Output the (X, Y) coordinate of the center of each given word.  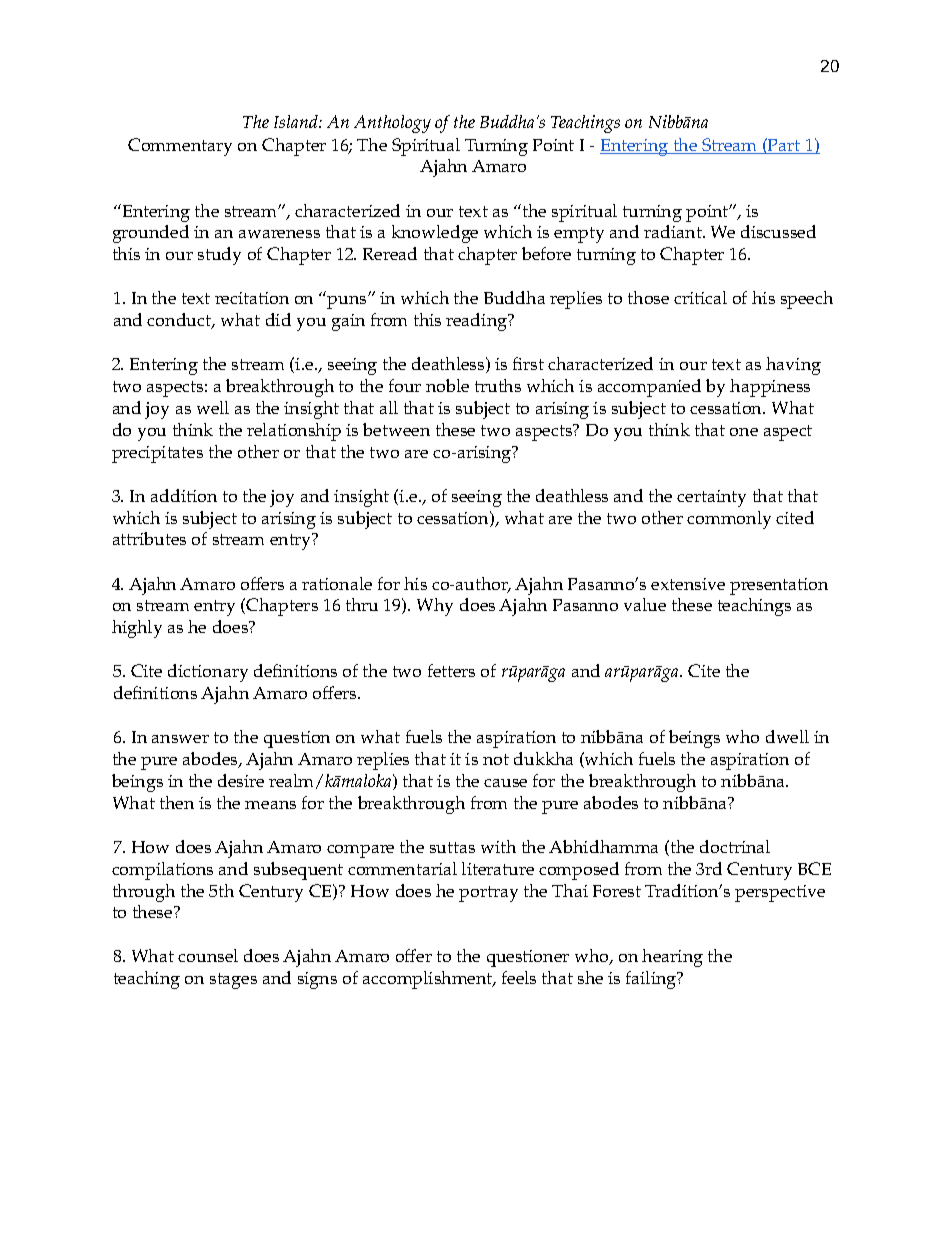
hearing (672, 958)
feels (519, 977)
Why (435, 607)
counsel (208, 955)
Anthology (392, 124)
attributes (149, 538)
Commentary (180, 147)
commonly (729, 520)
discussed (778, 231)
